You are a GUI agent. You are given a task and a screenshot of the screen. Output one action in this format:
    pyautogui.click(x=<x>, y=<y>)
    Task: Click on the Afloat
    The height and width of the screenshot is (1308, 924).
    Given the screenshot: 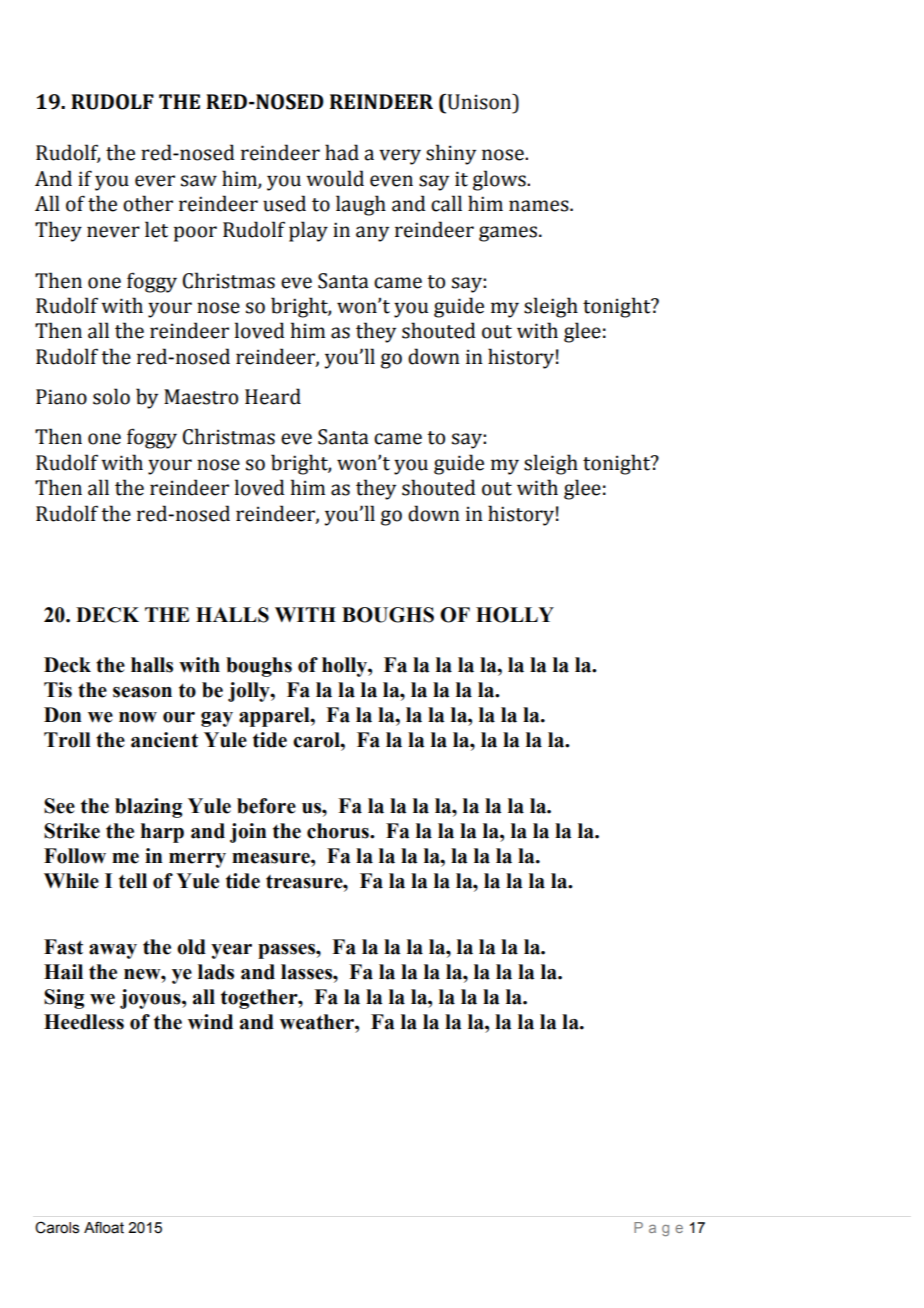 What is the action you would take?
    pyautogui.click(x=104, y=1227)
